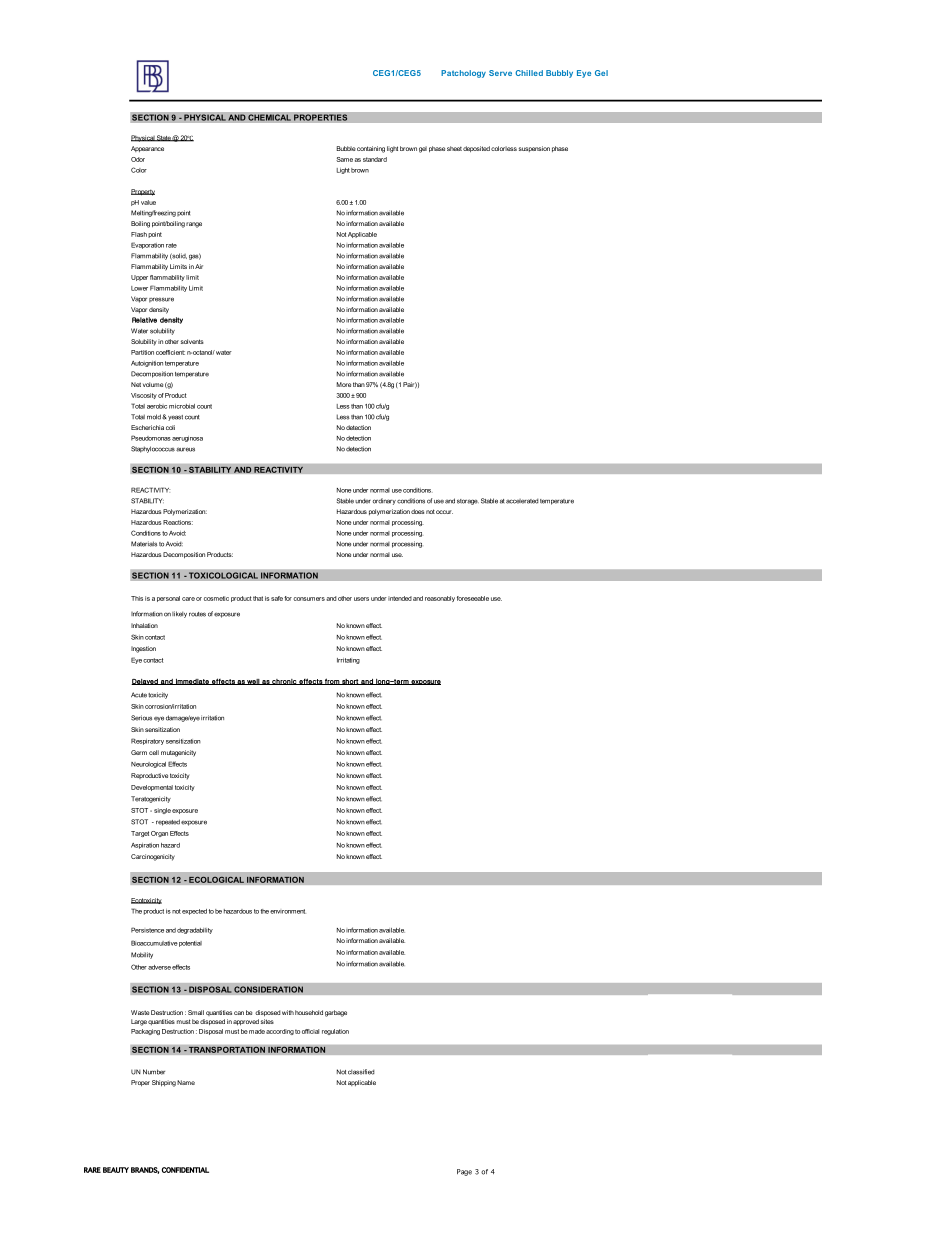  What do you see at coordinates (141, 718) in the screenshot?
I see `Serious` at bounding box center [141, 718].
